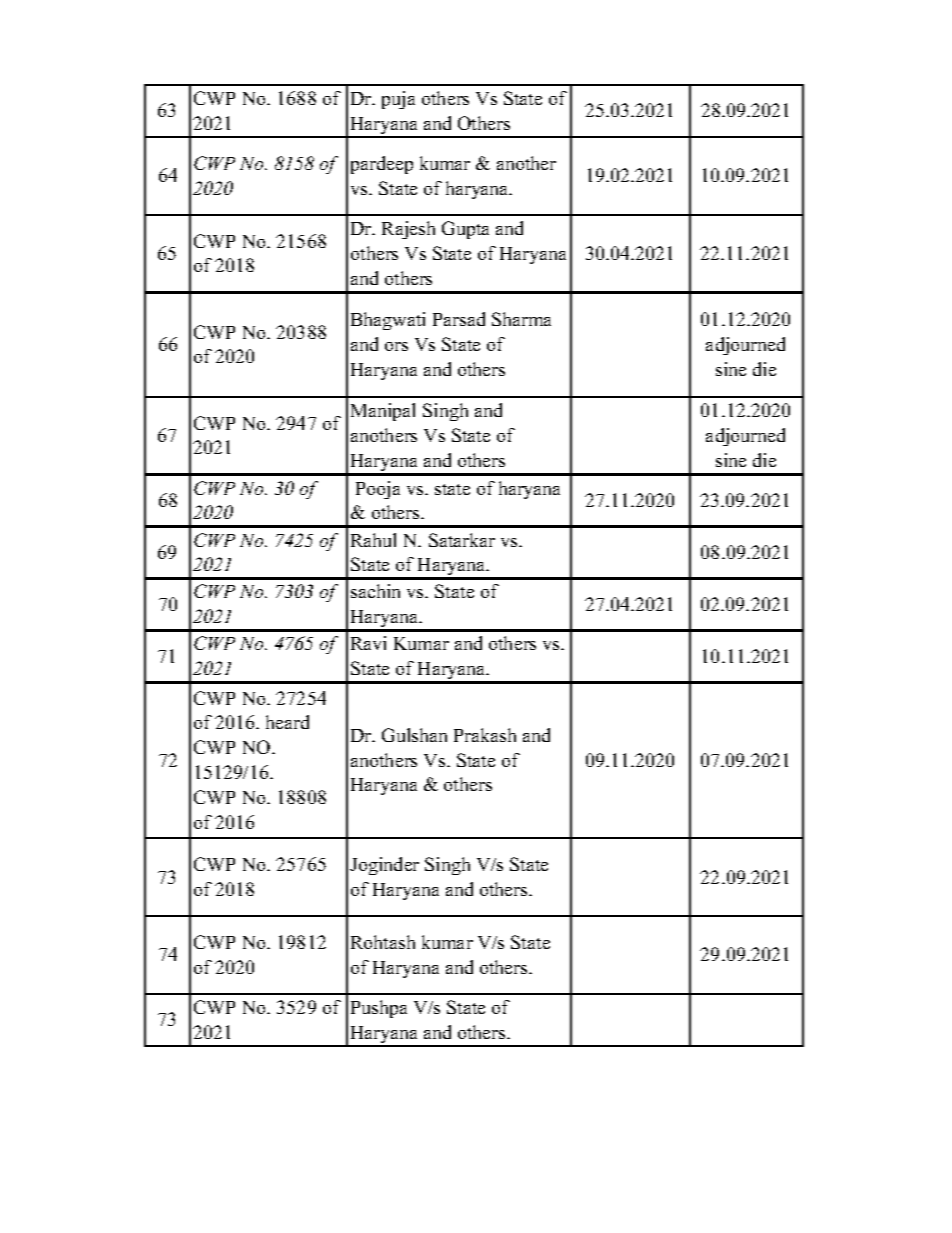 The height and width of the document is (1233, 952). What do you see at coordinates (521, 319) in the document?
I see `Sharma` at bounding box center [521, 319].
